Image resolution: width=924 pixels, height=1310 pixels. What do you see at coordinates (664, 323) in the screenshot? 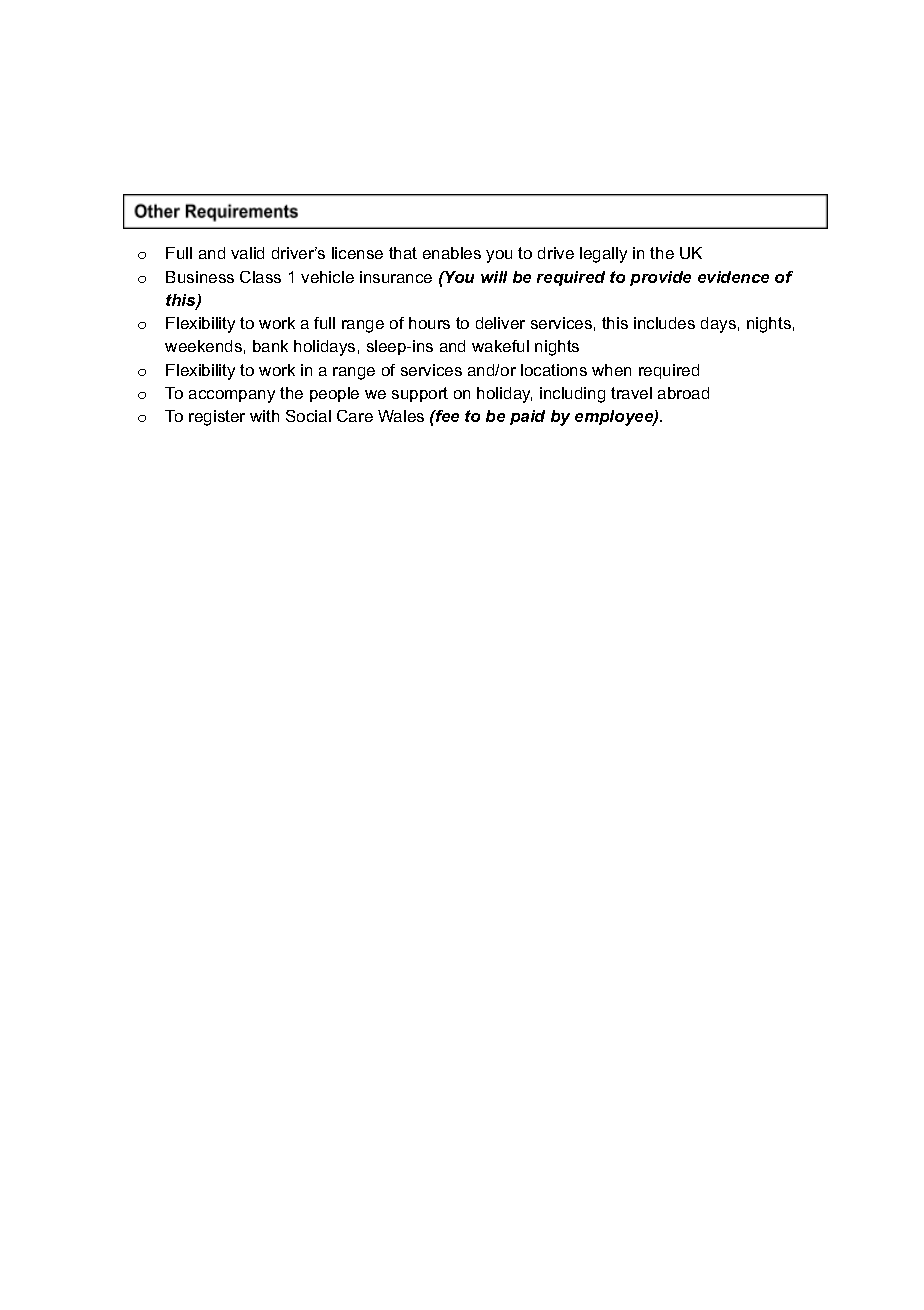
I see `includes` at bounding box center [664, 323].
